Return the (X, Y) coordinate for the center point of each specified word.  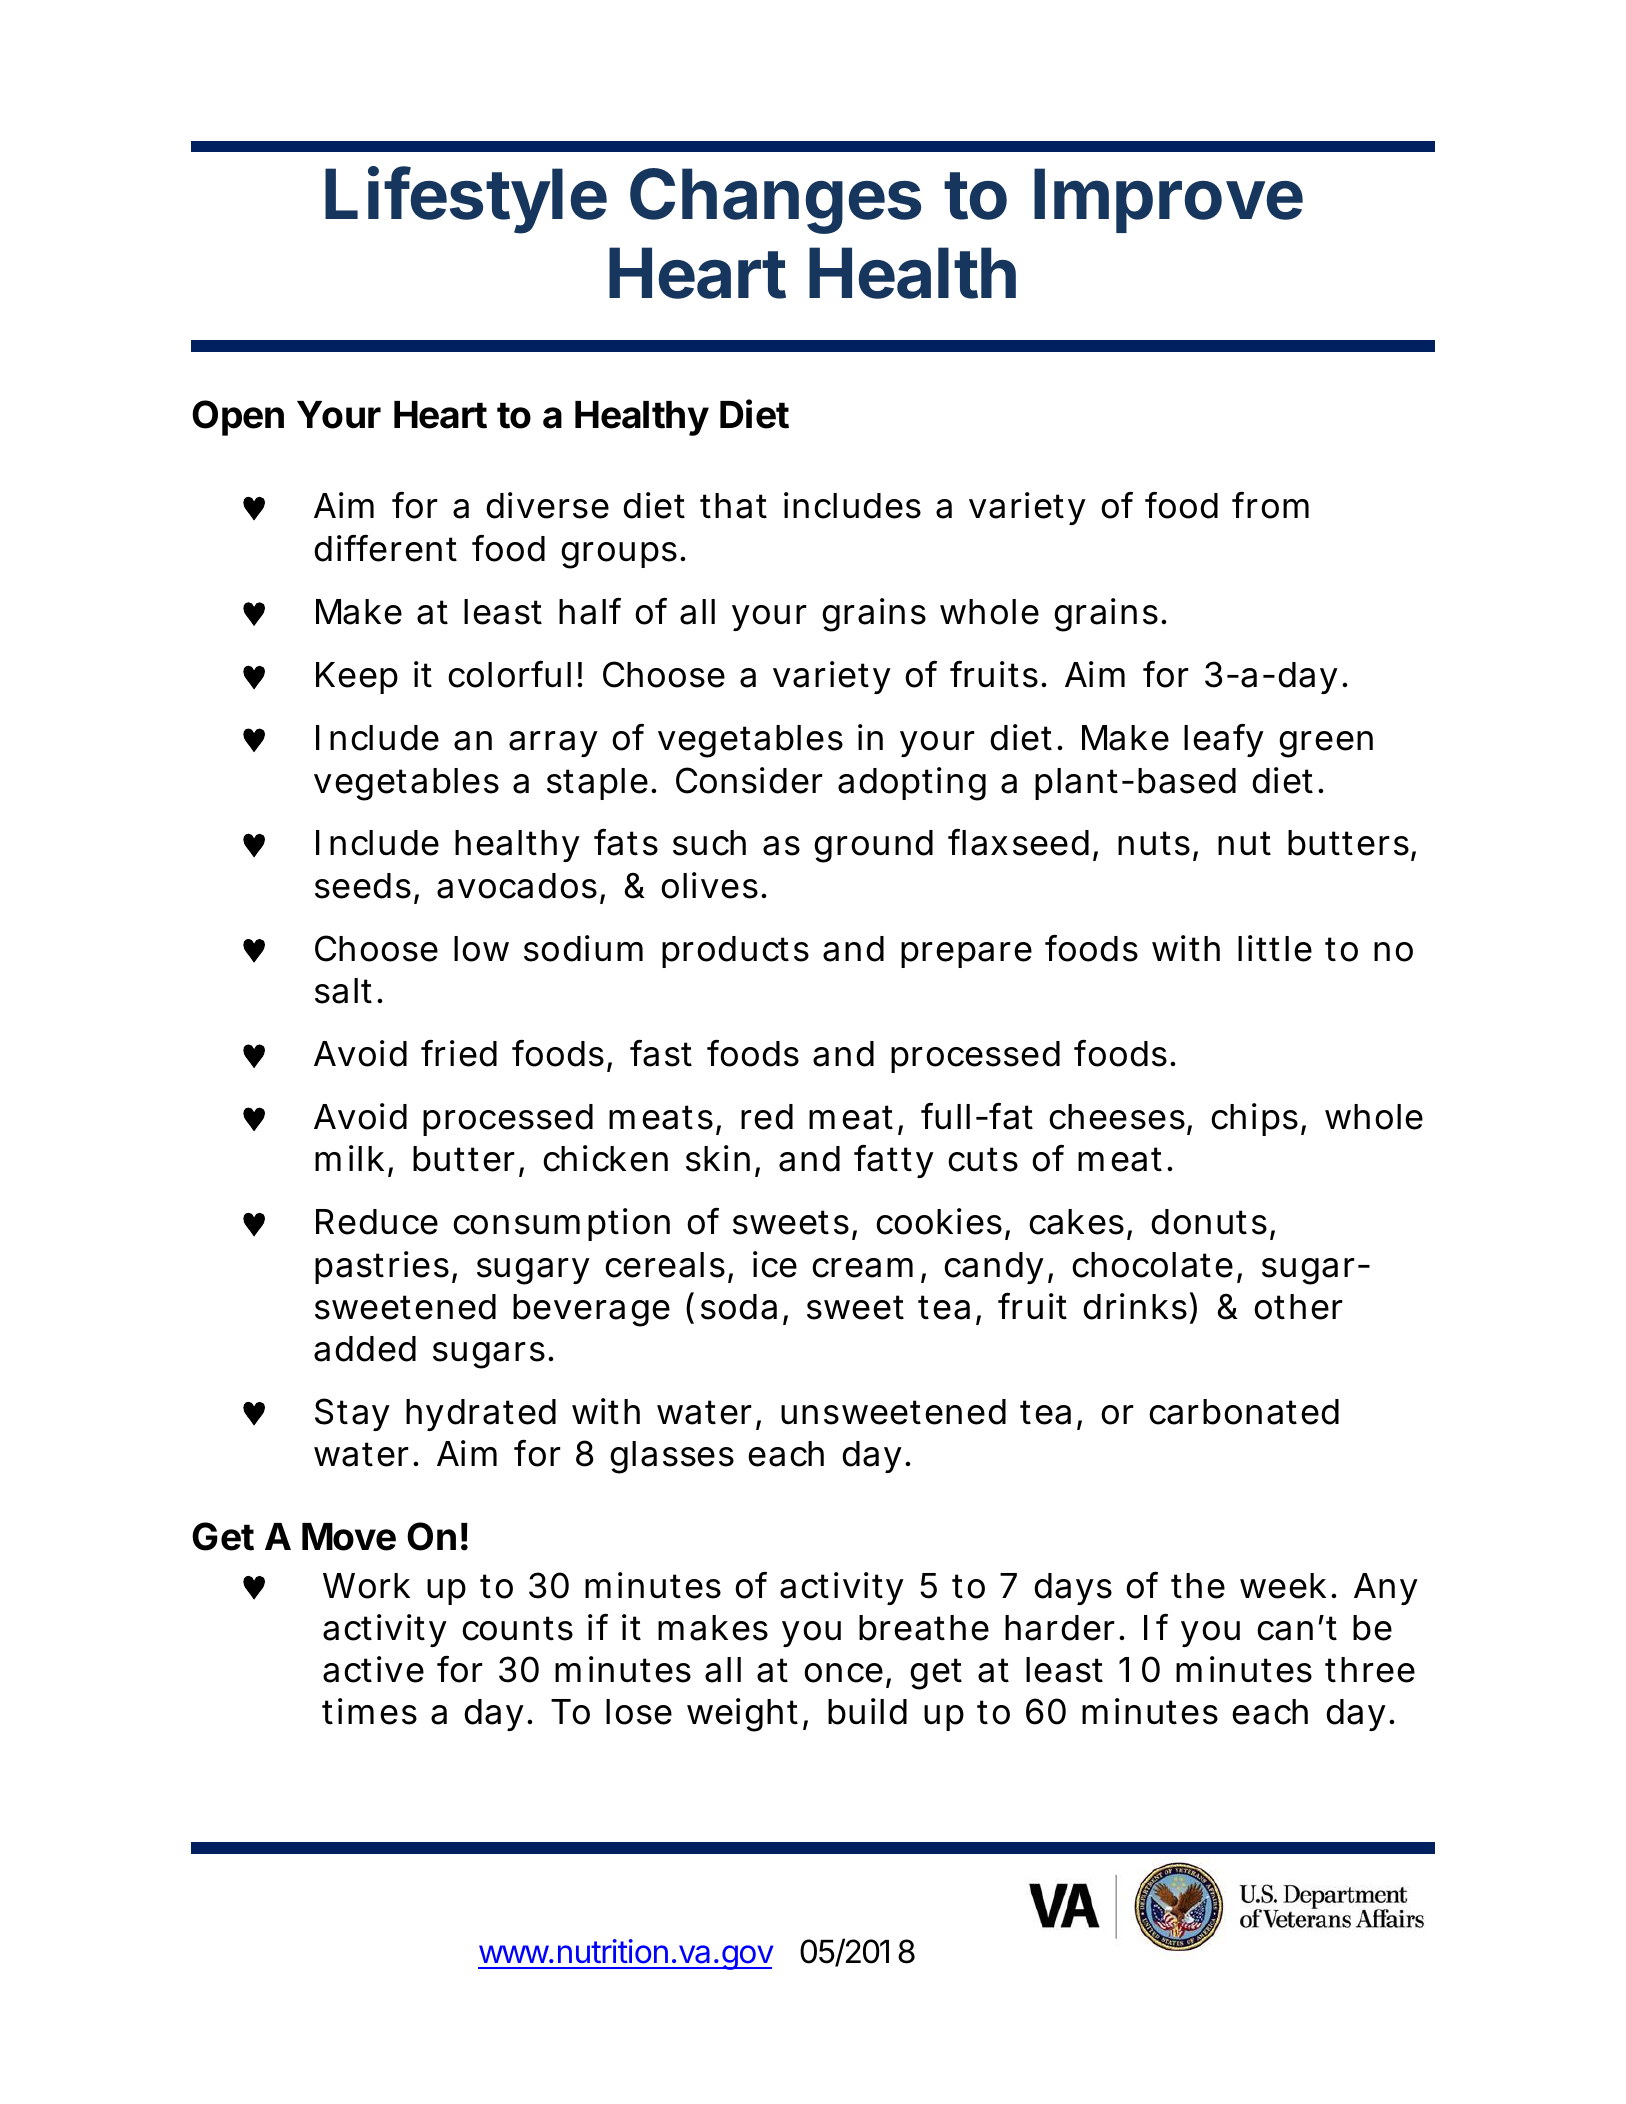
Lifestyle (466, 200)
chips (1258, 1119)
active (373, 1669)
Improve (1168, 200)
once (847, 1674)
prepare (966, 955)
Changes (775, 201)
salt (348, 991)
